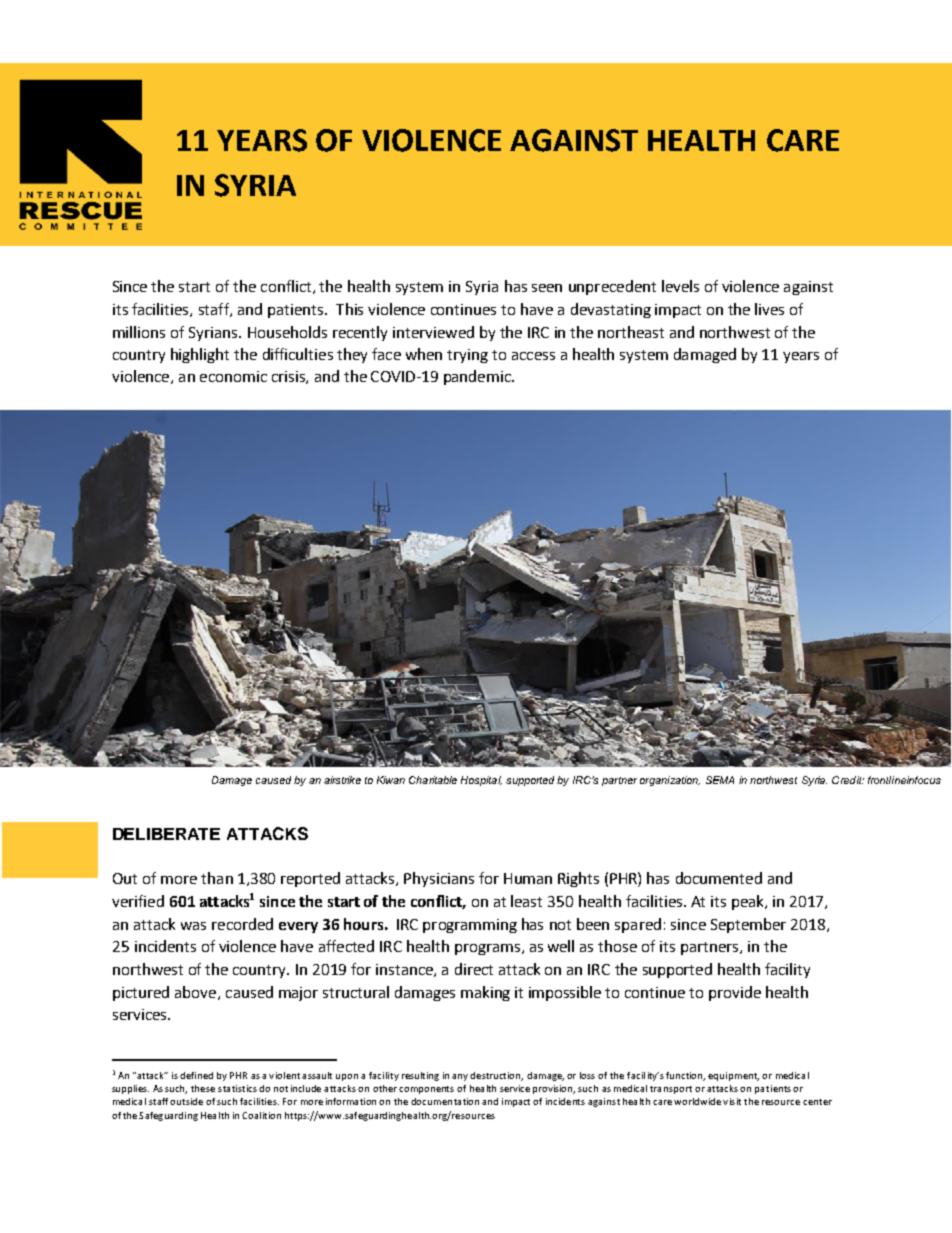  What do you see at coordinates (433, 332) in the screenshot?
I see `interviewed` at bounding box center [433, 332].
